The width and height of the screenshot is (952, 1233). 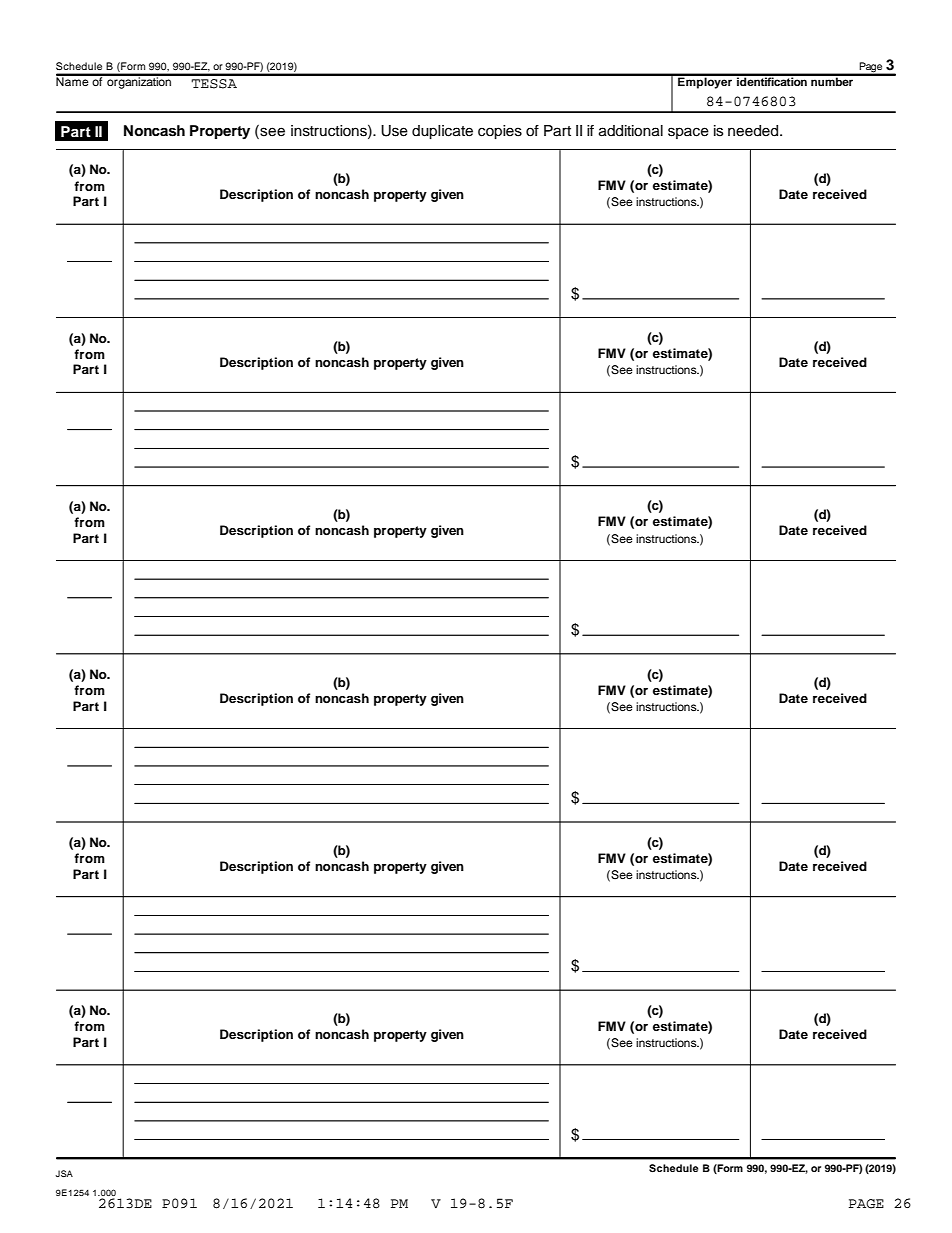 I want to click on duplicate, so click(x=442, y=132).
